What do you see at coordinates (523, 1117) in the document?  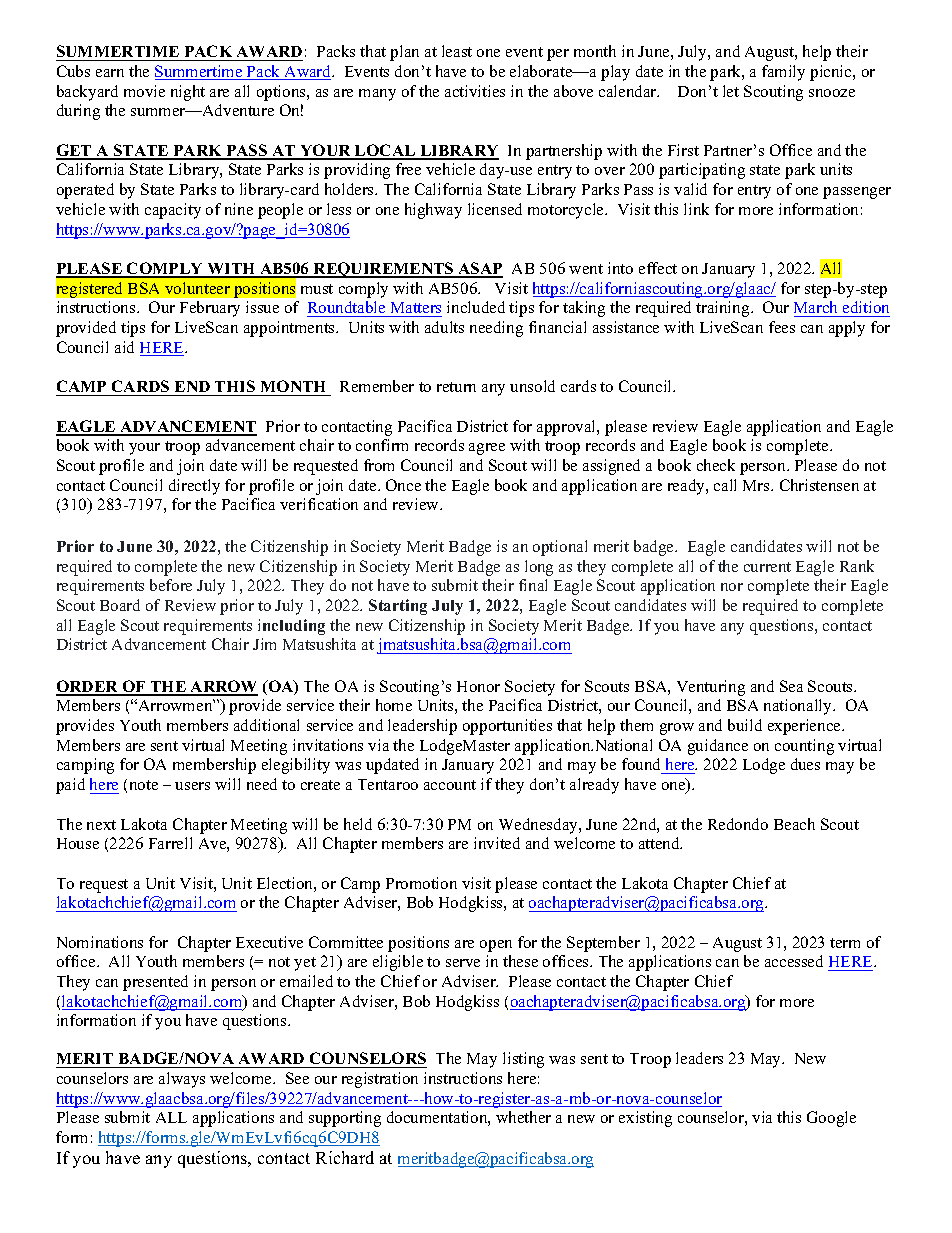 I see `whether` at bounding box center [523, 1117].
